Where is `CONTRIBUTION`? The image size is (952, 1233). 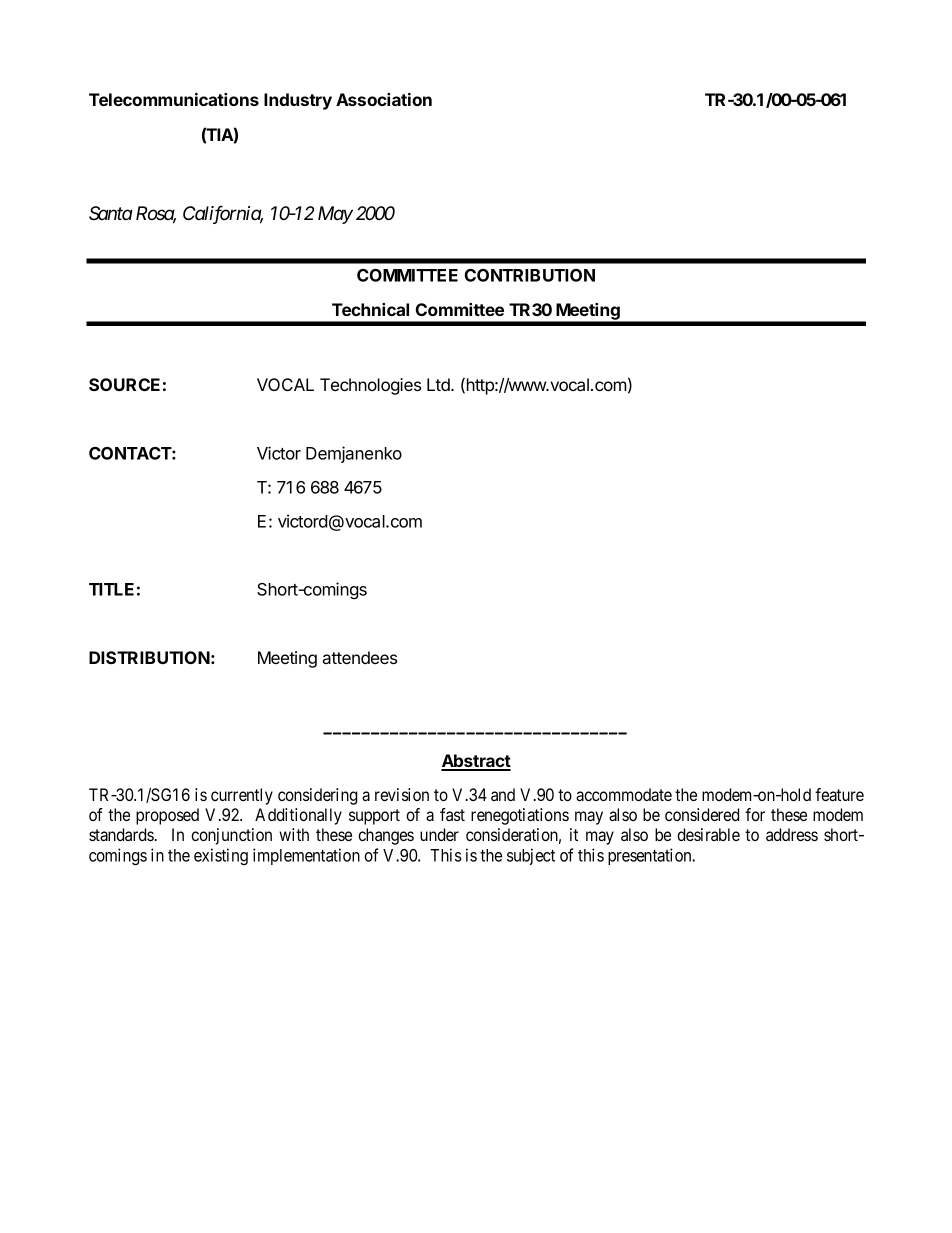
CONTRIBUTION is located at coordinates (530, 275).
